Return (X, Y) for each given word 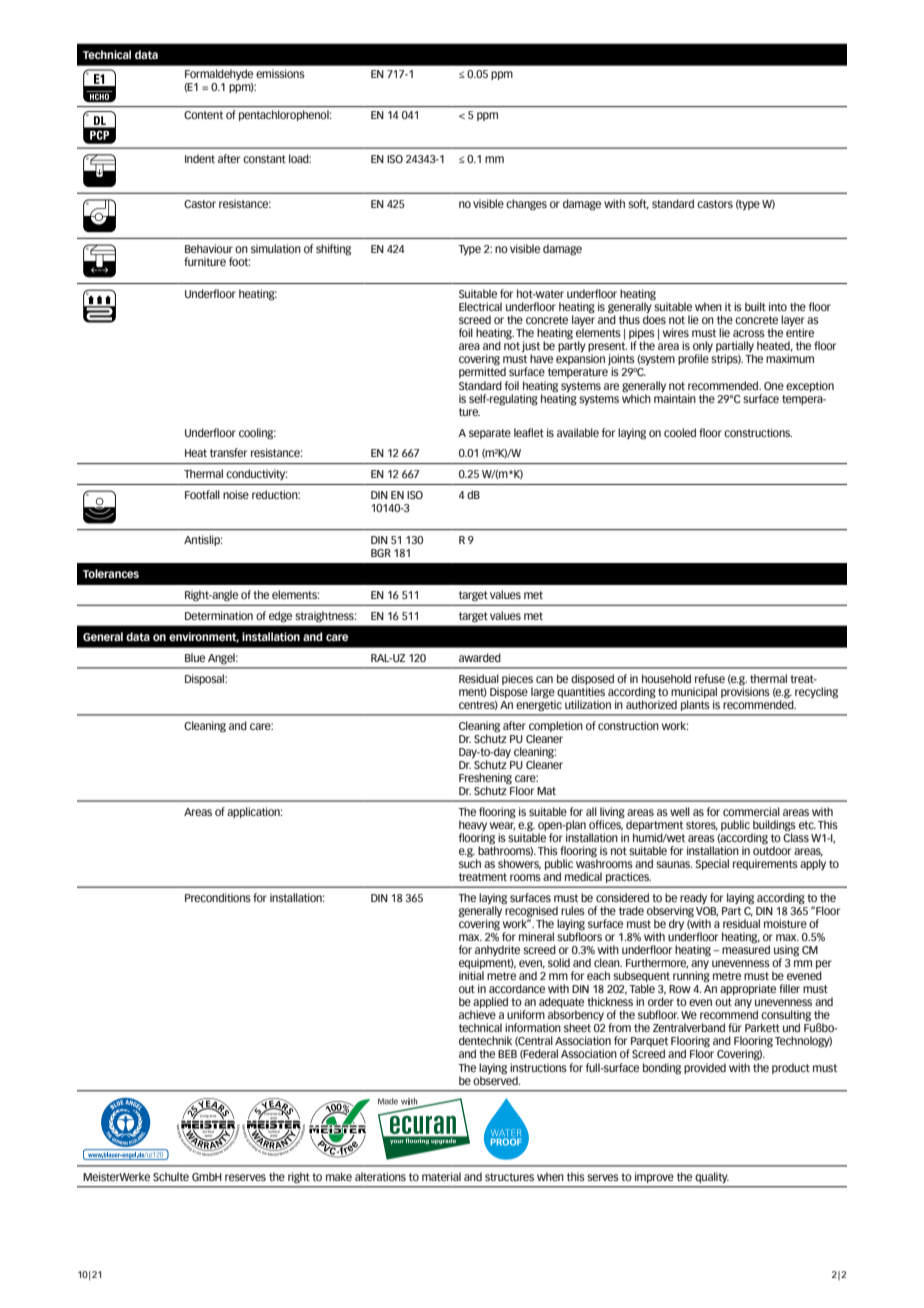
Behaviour (209, 248)
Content (203, 115)
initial (471, 975)
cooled (680, 432)
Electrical (480, 306)
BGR (381, 553)
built (755, 306)
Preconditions (218, 897)
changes (526, 205)
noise (236, 494)
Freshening (485, 779)
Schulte (171, 1176)
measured (746, 949)
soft (638, 204)
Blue (195, 657)
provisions (745, 691)
